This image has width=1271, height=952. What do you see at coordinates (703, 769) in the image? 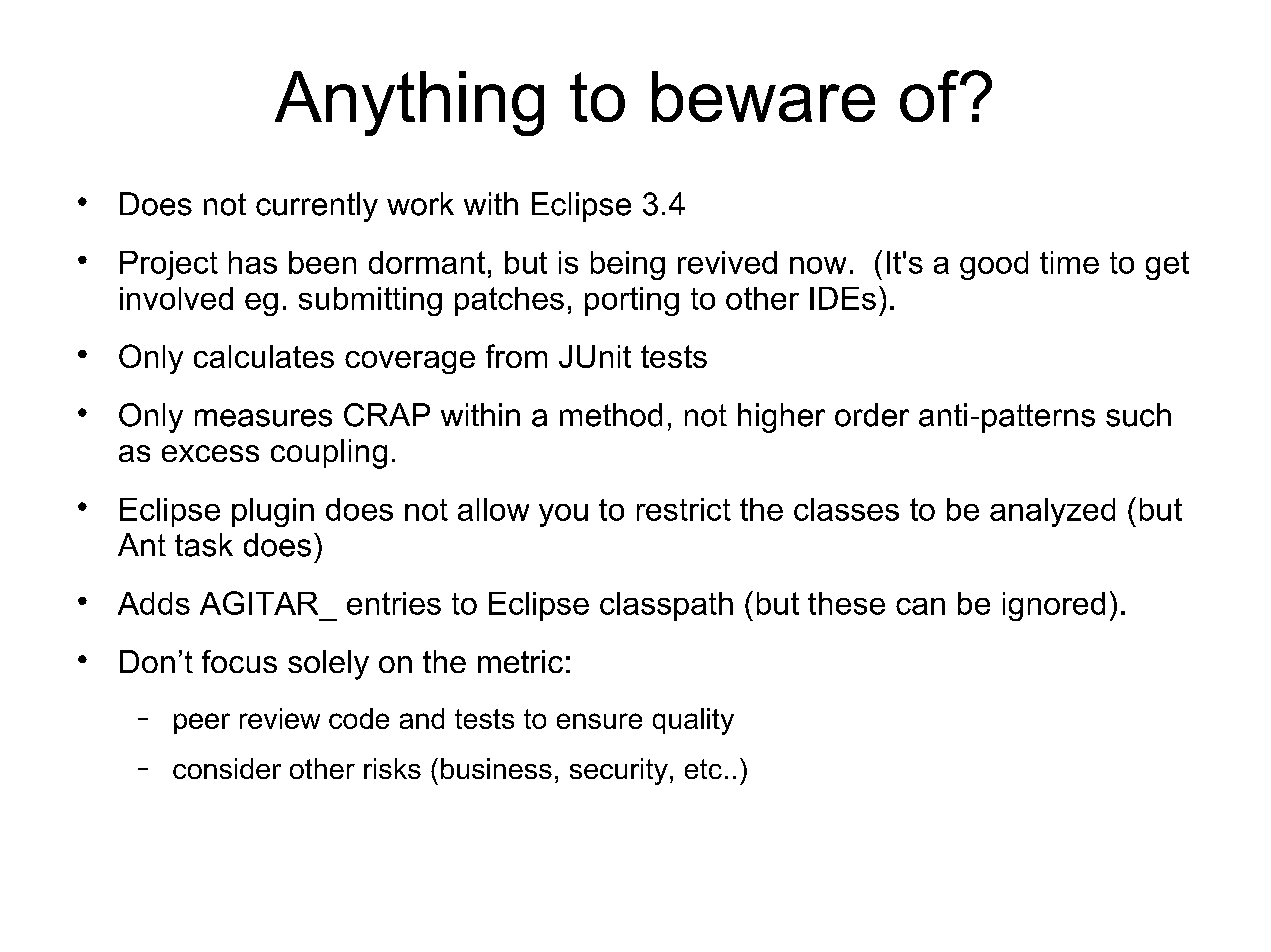
I see `etc` at bounding box center [703, 769].
